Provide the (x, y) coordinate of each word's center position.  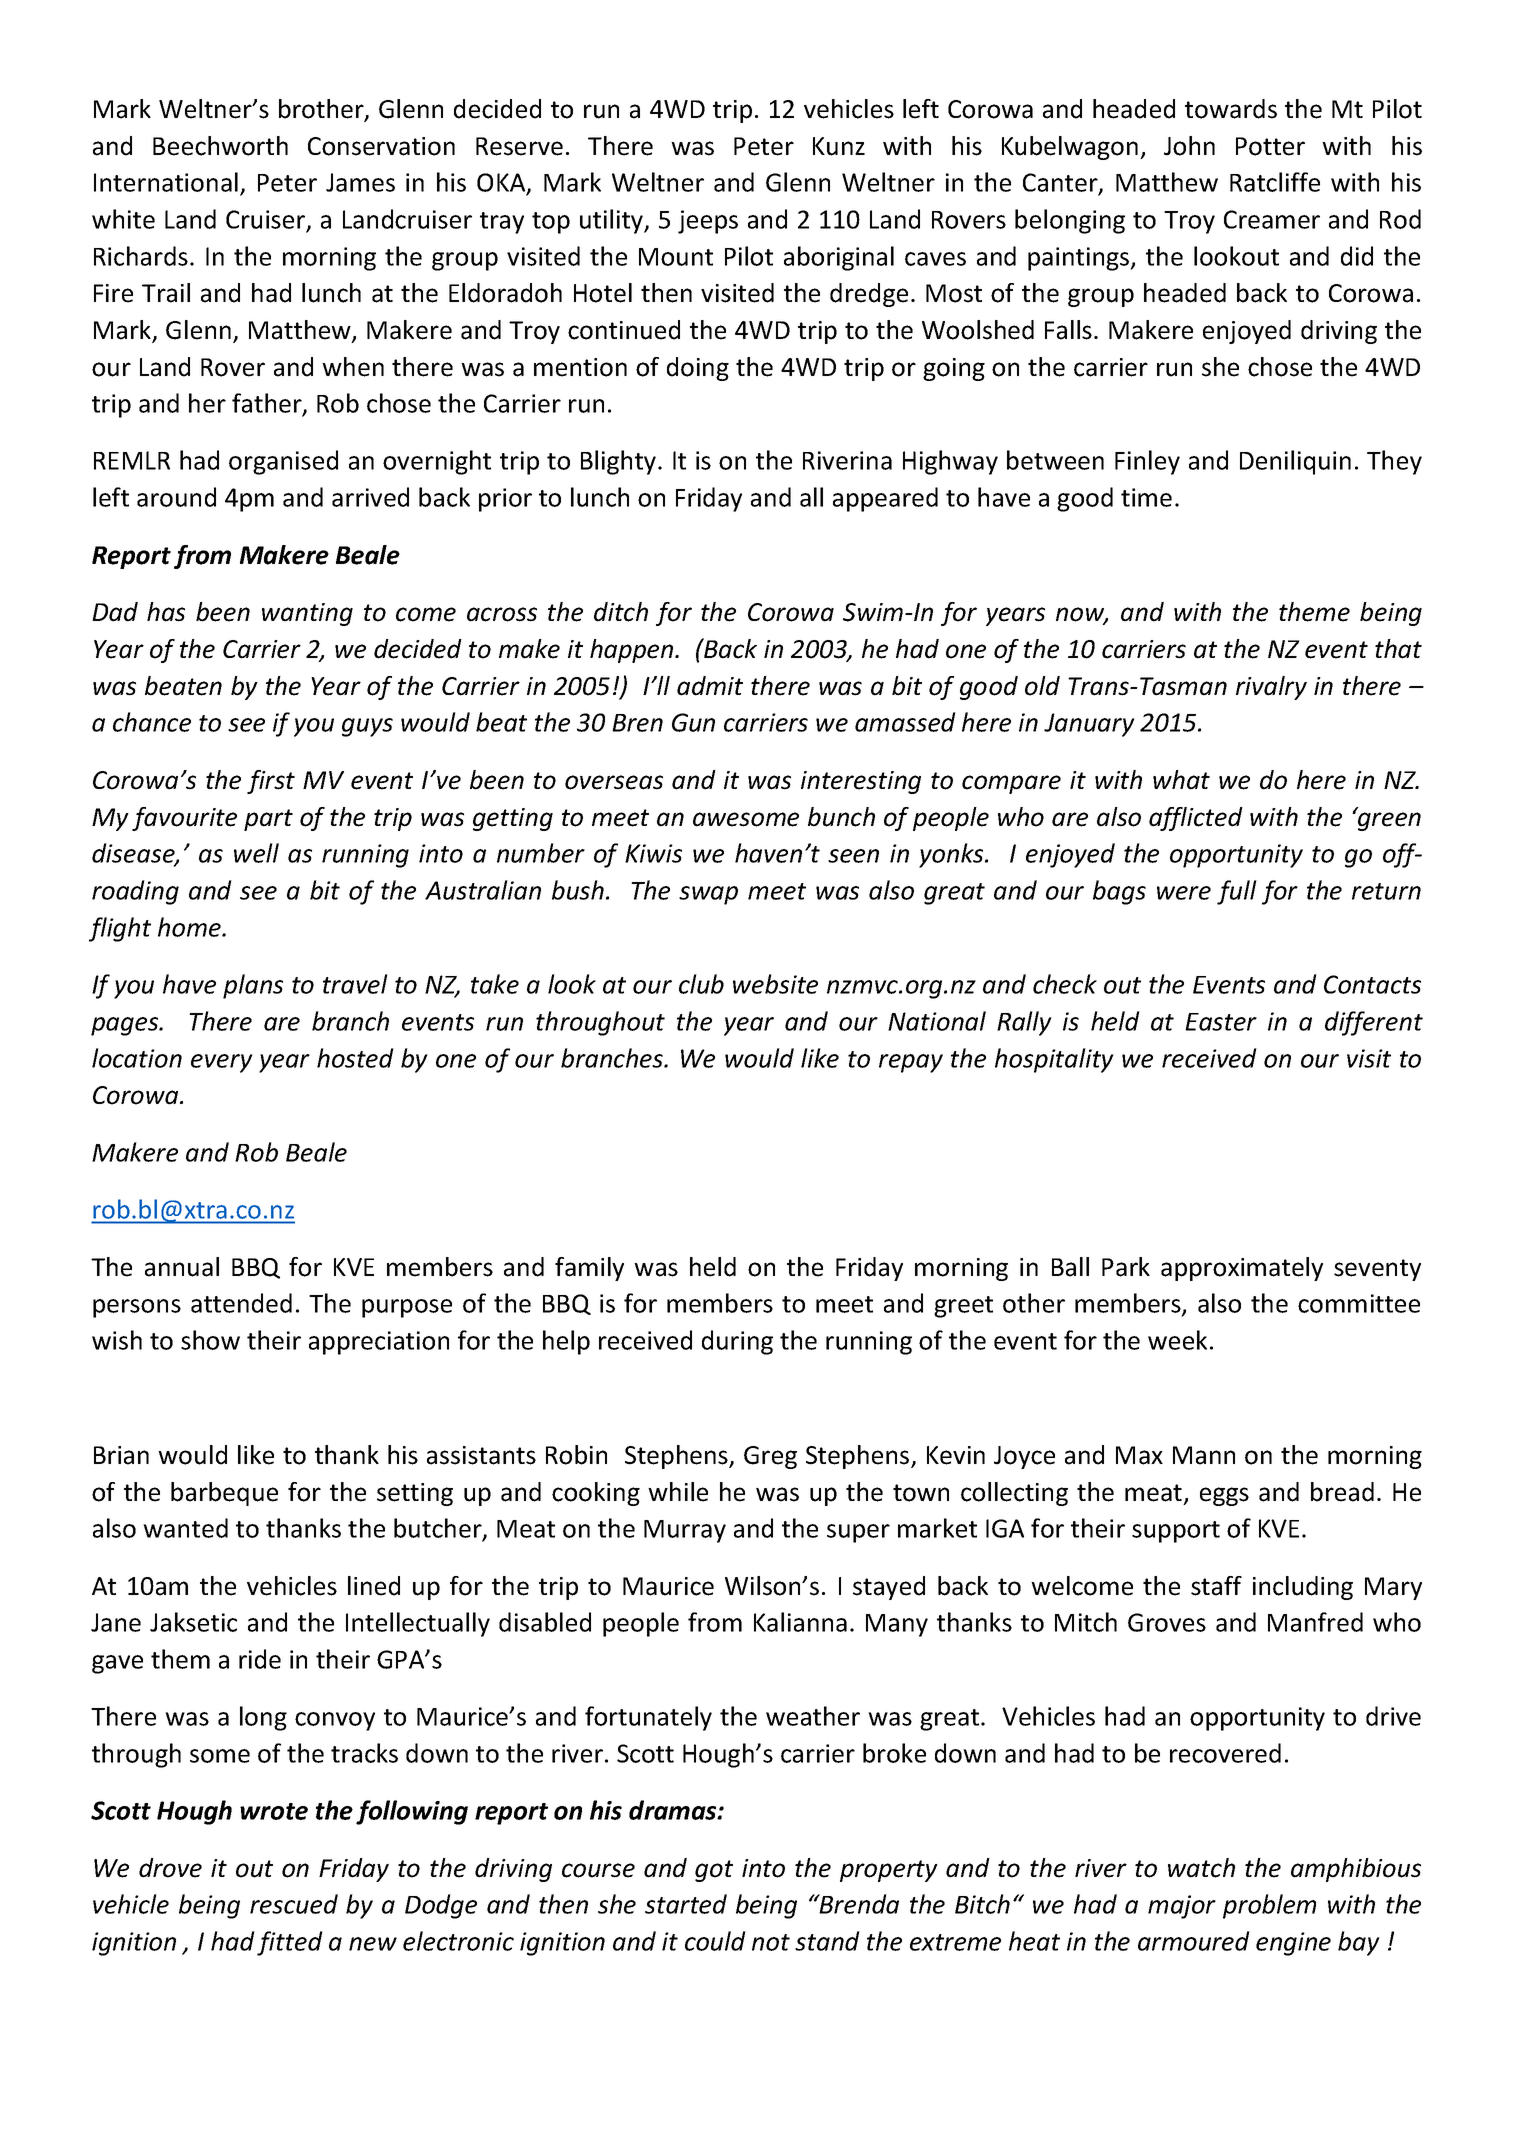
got (714, 1871)
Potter (1270, 146)
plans (253, 986)
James (360, 182)
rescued (294, 1904)
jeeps (708, 222)
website (775, 984)
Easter (1221, 1022)
